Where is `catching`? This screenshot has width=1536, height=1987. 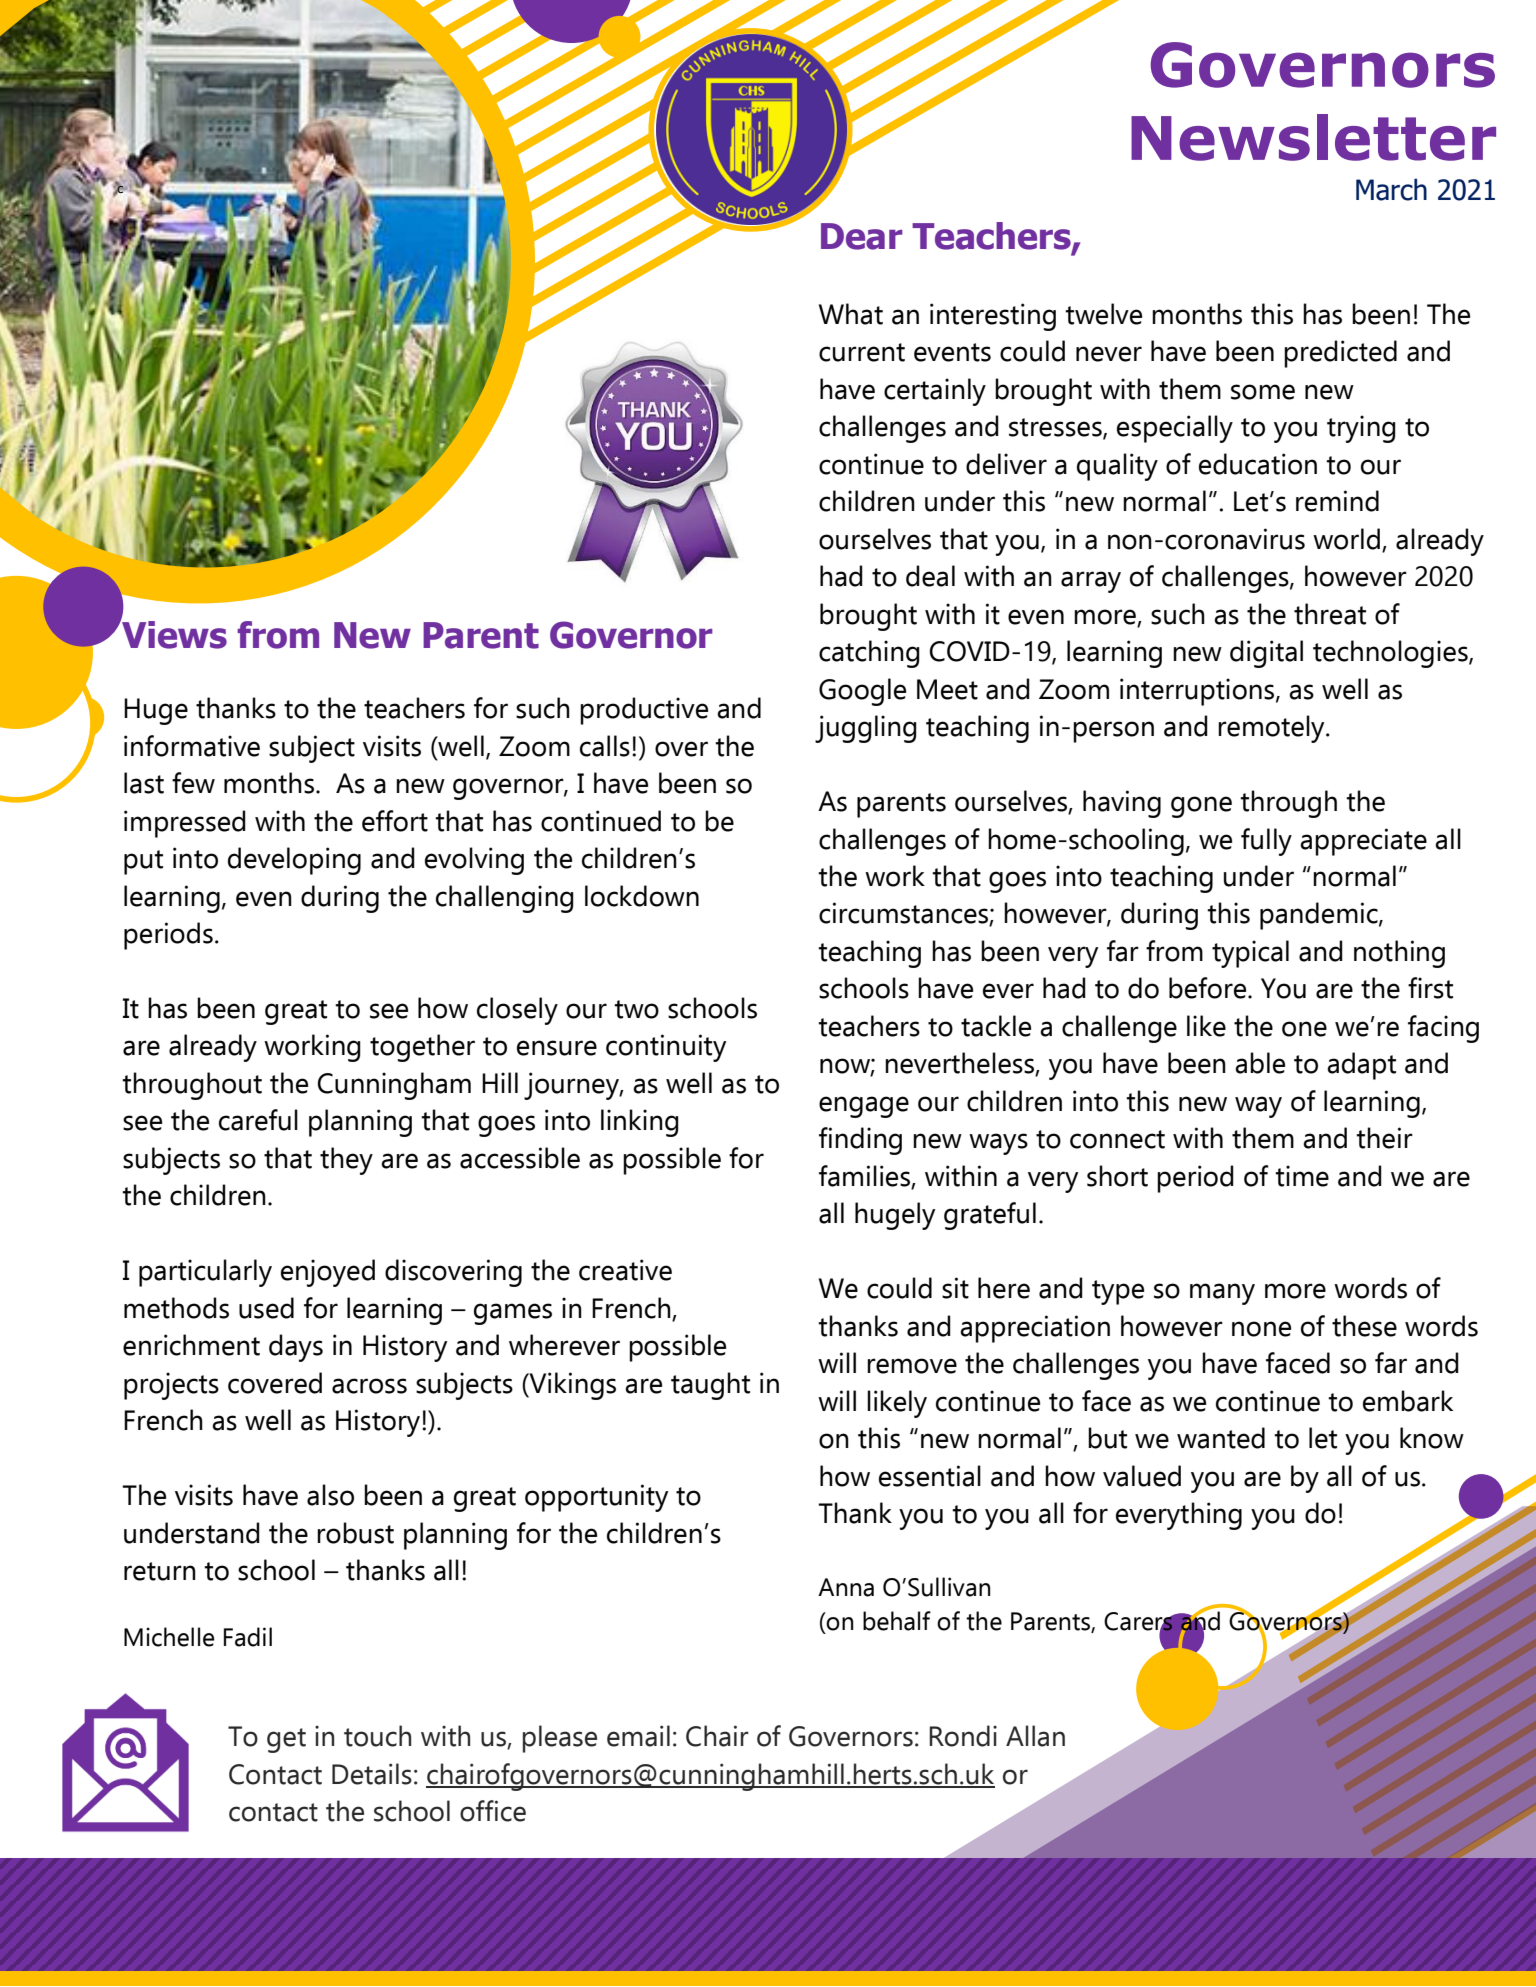
catching is located at coordinates (869, 654).
